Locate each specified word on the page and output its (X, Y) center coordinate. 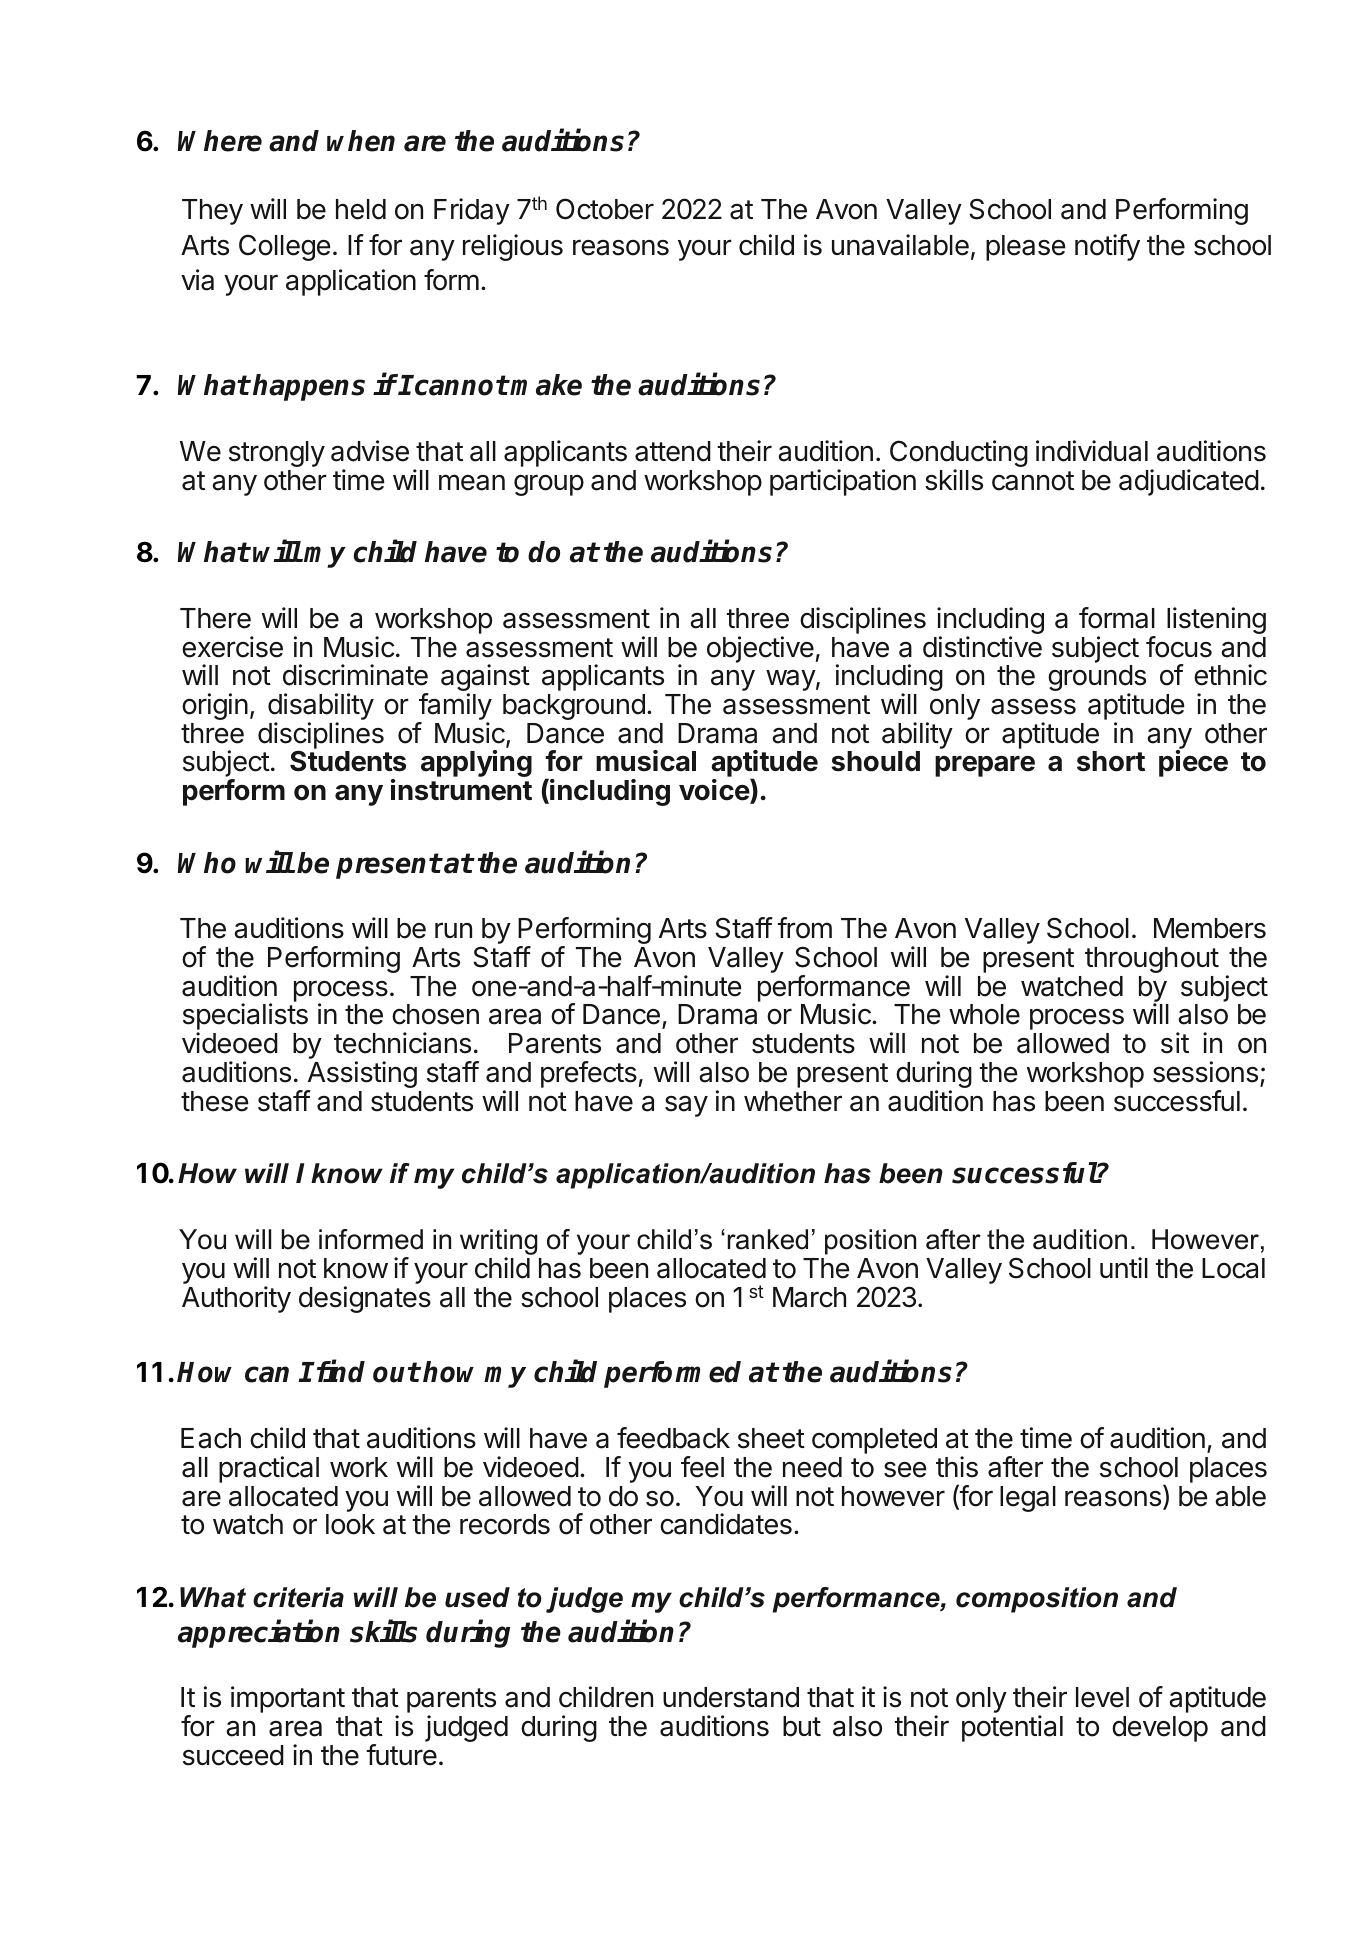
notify (1107, 247)
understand (731, 1697)
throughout (1152, 960)
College (285, 247)
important (288, 1699)
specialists (245, 1018)
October (605, 209)
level (1102, 1697)
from (804, 928)
